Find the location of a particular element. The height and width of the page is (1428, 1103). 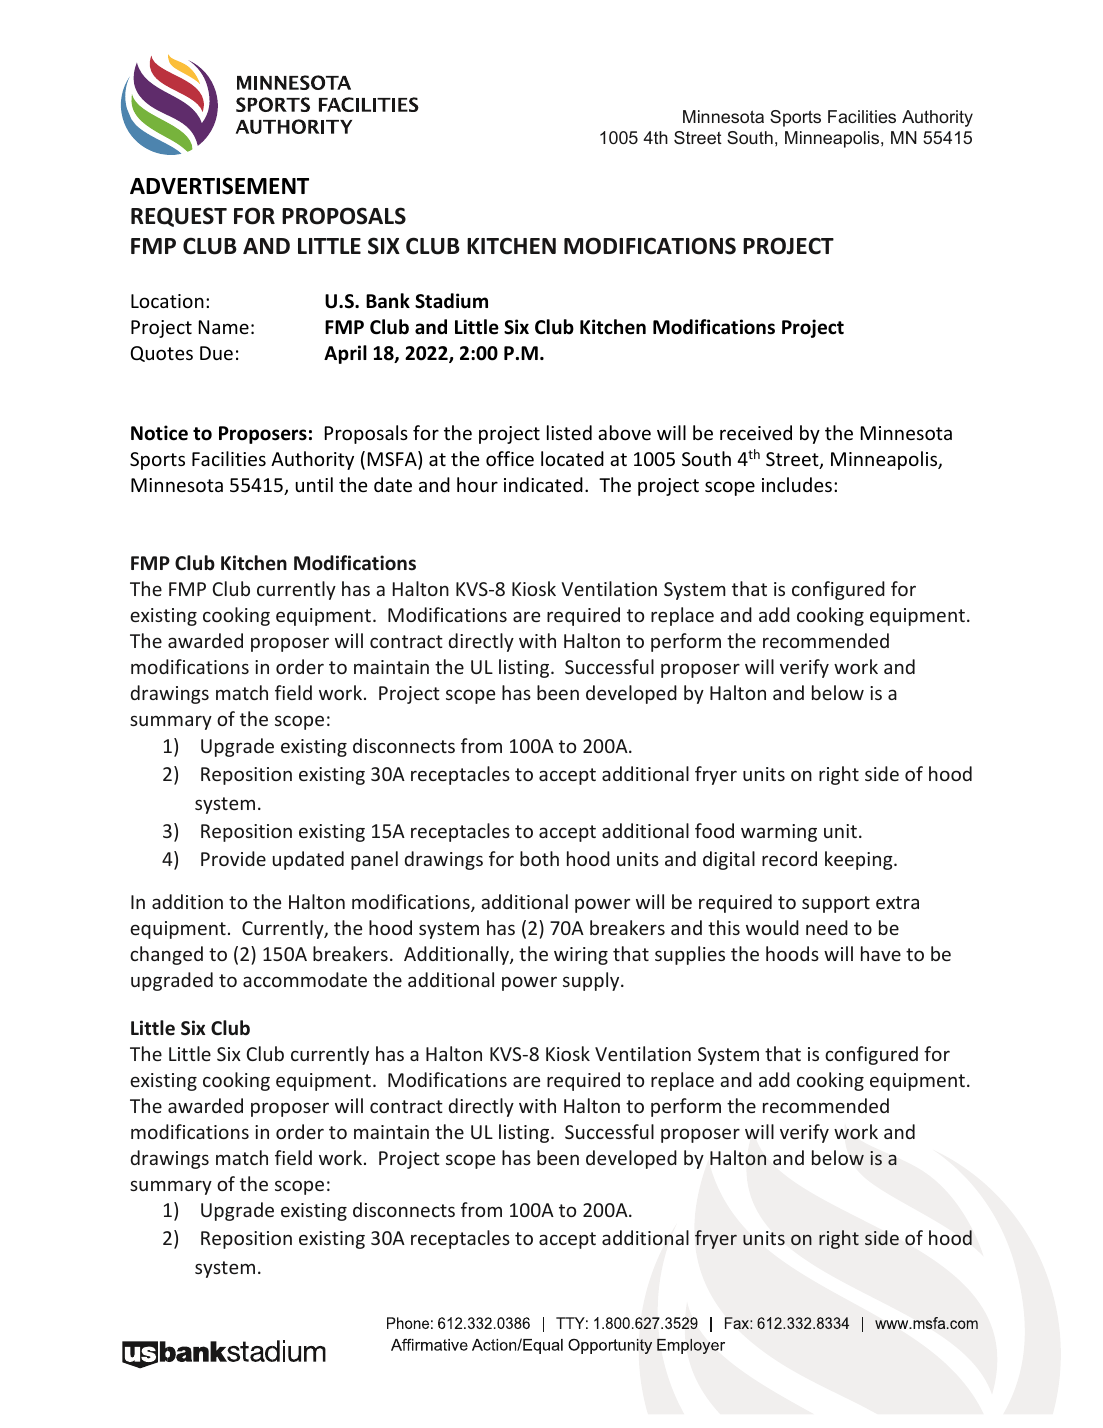

includes is located at coordinates (797, 484).
